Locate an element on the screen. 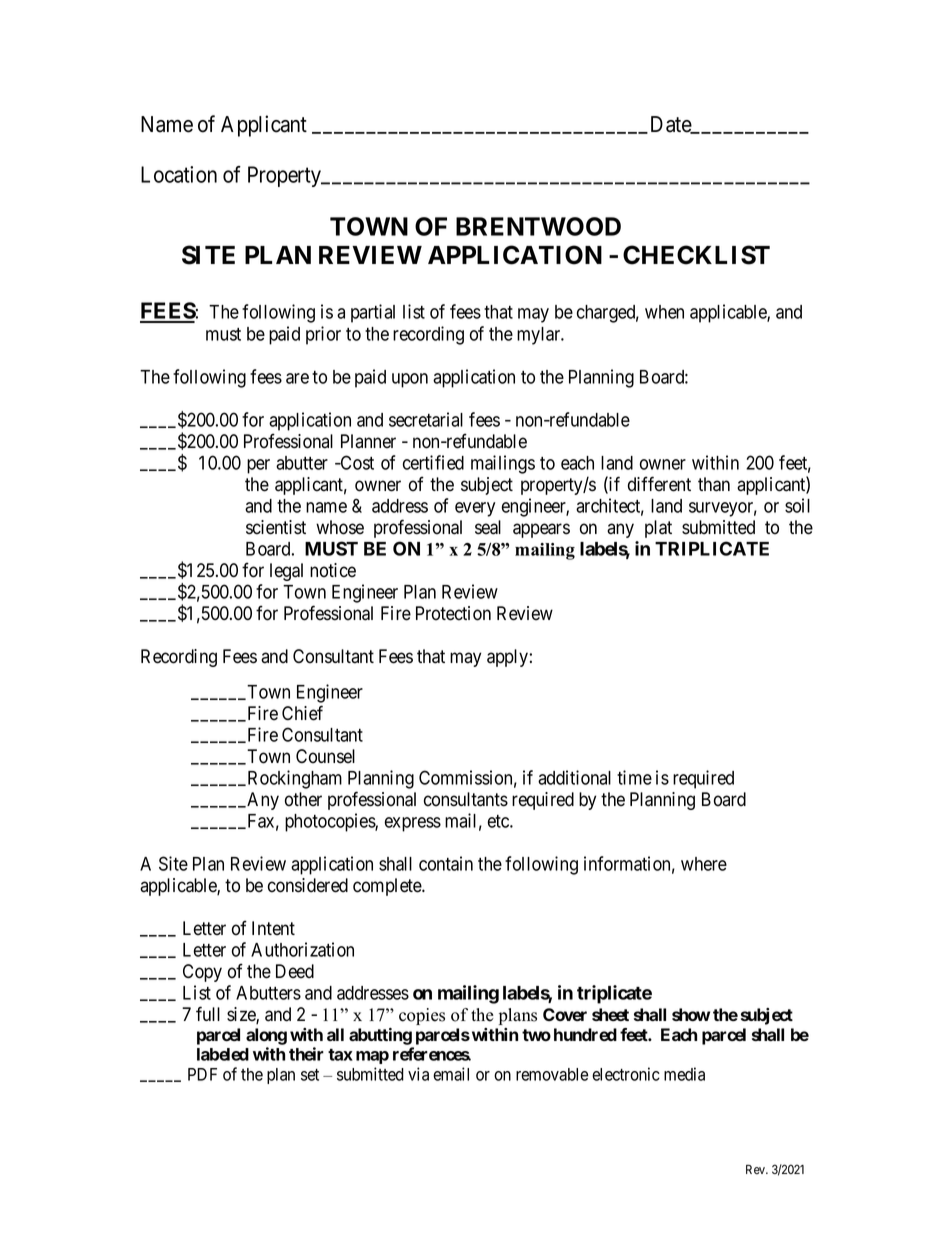 The image size is (952, 1233). when is located at coordinates (664, 312).
